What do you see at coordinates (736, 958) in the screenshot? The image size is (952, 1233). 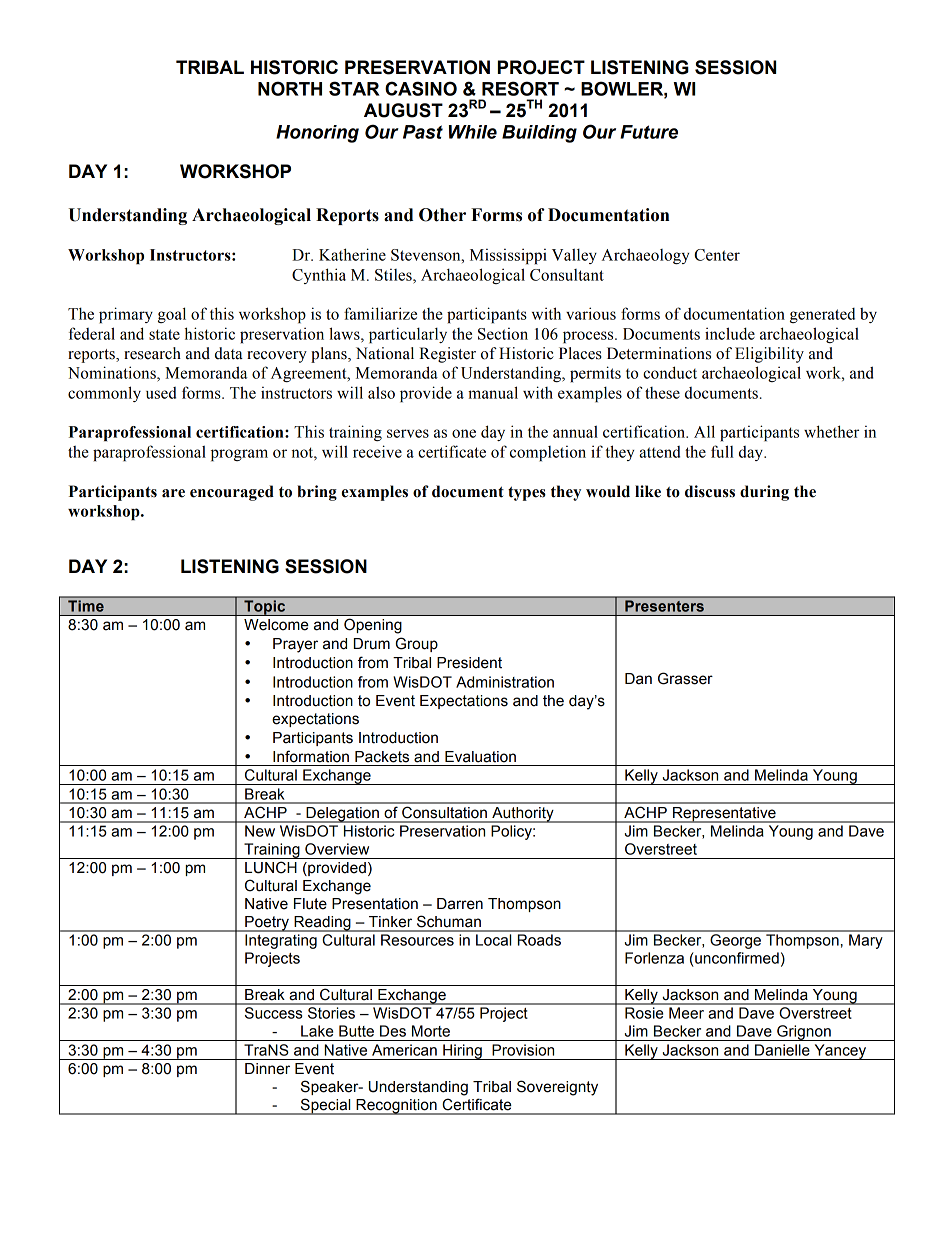 I see `unconfirmed` at bounding box center [736, 958].
